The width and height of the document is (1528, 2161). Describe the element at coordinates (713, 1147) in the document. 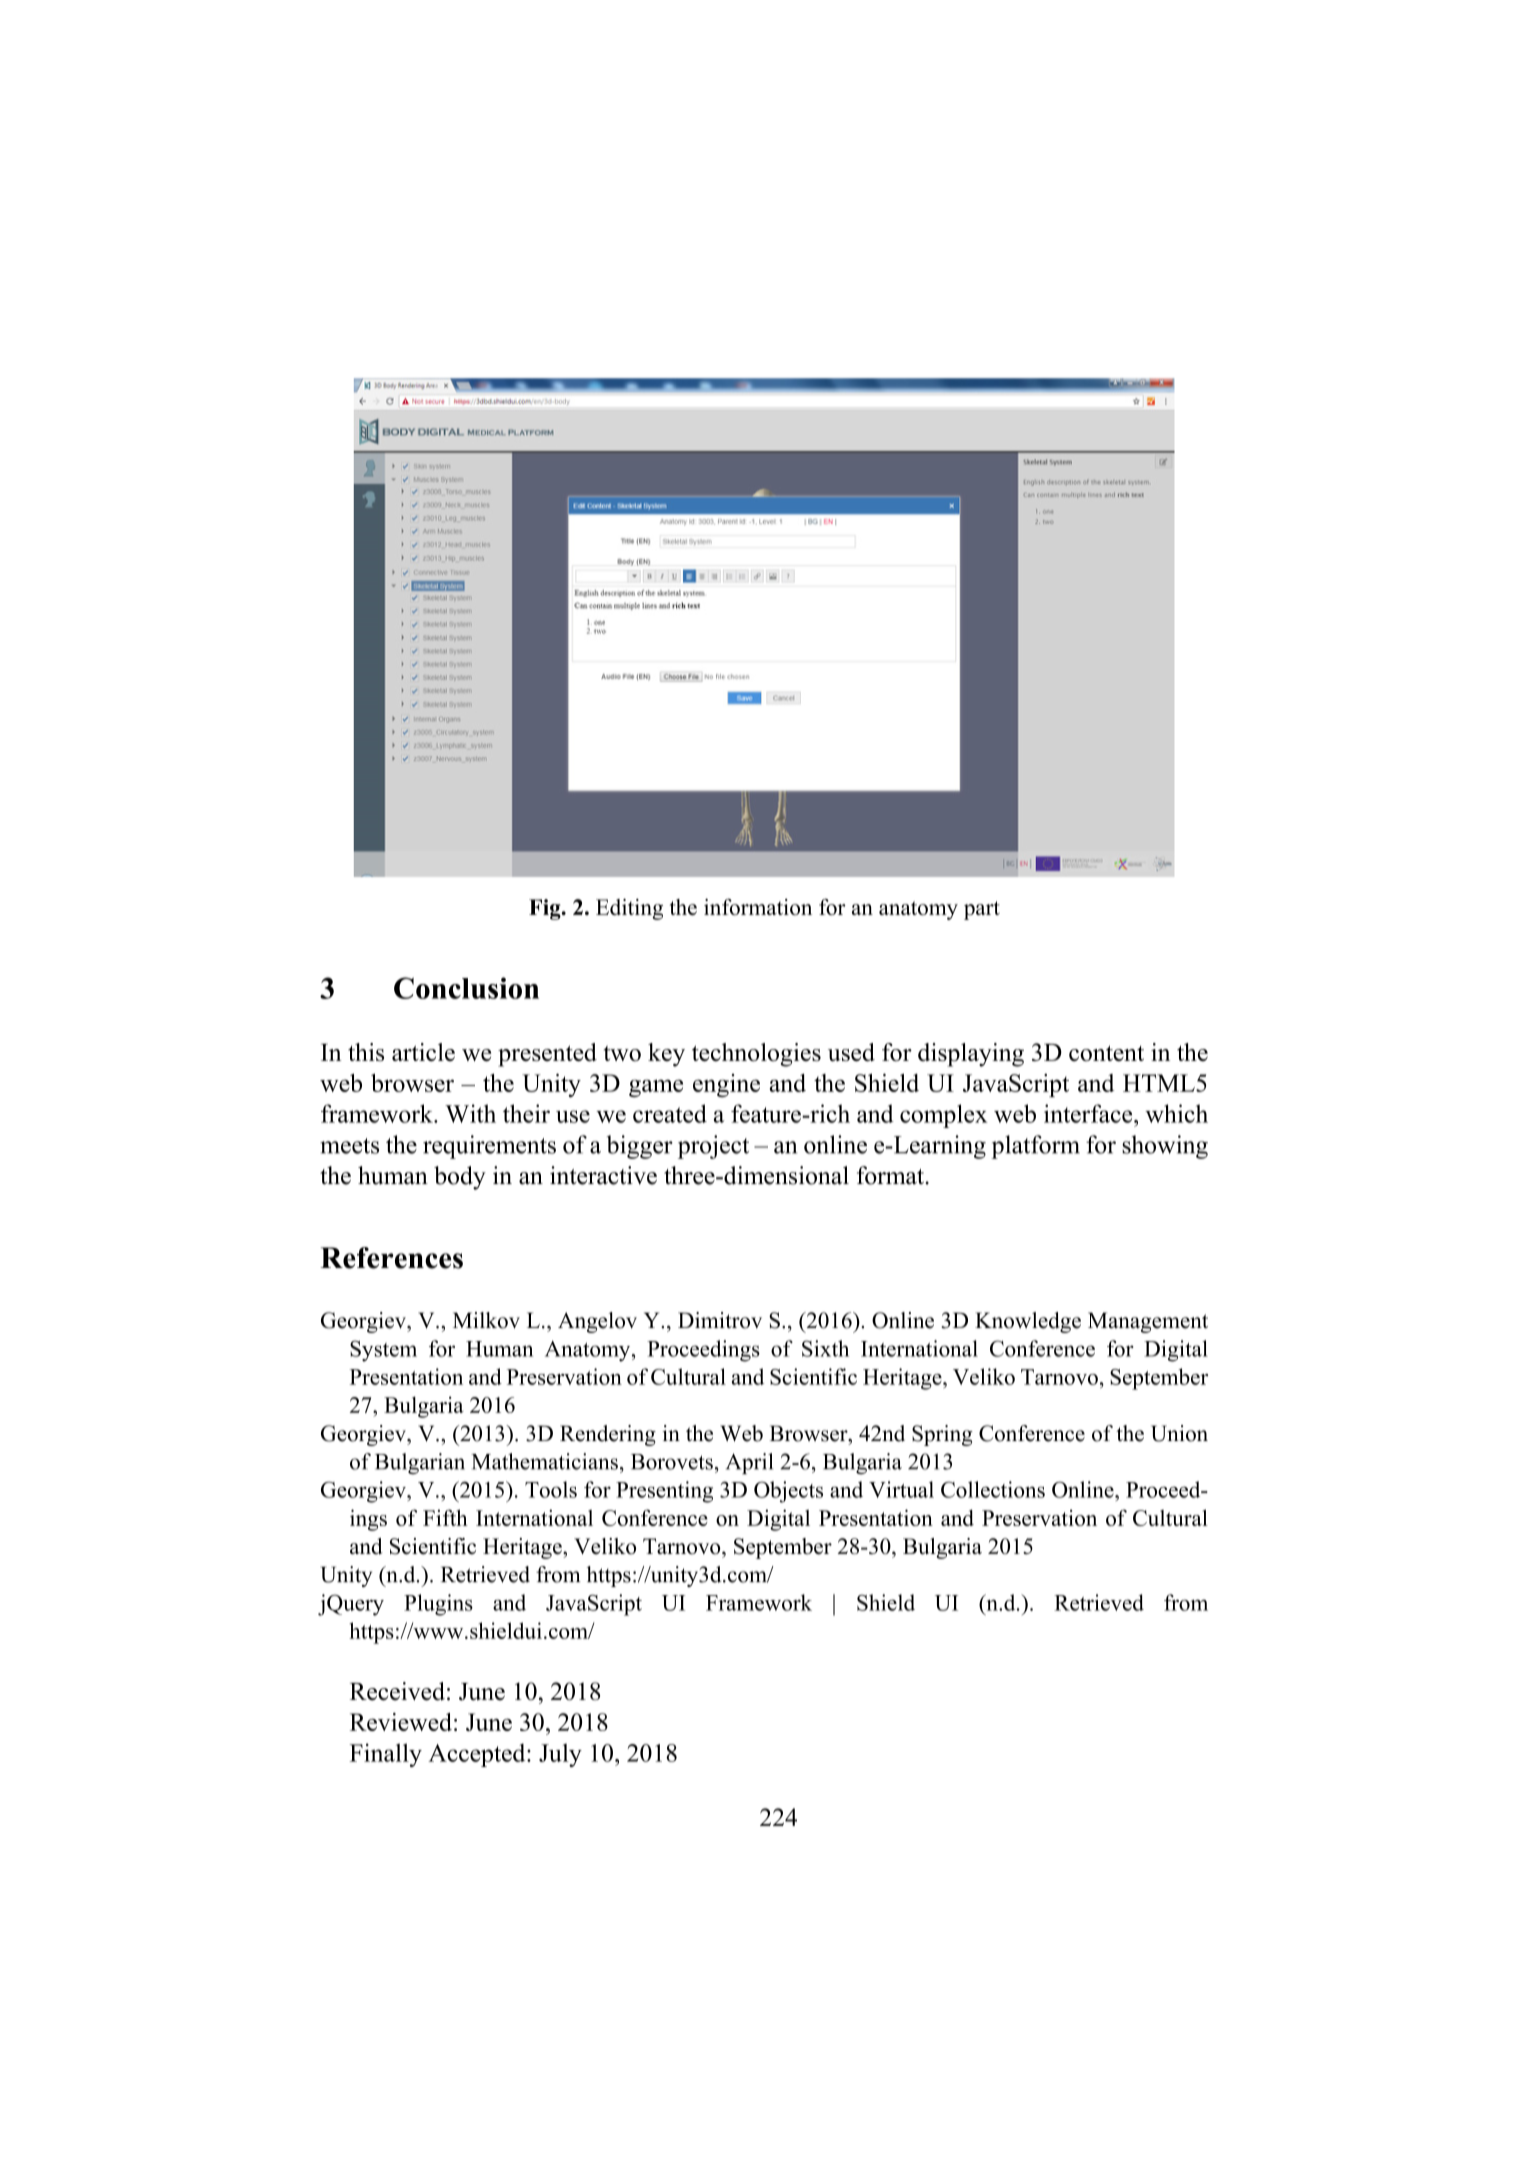

I see `project` at that location.
